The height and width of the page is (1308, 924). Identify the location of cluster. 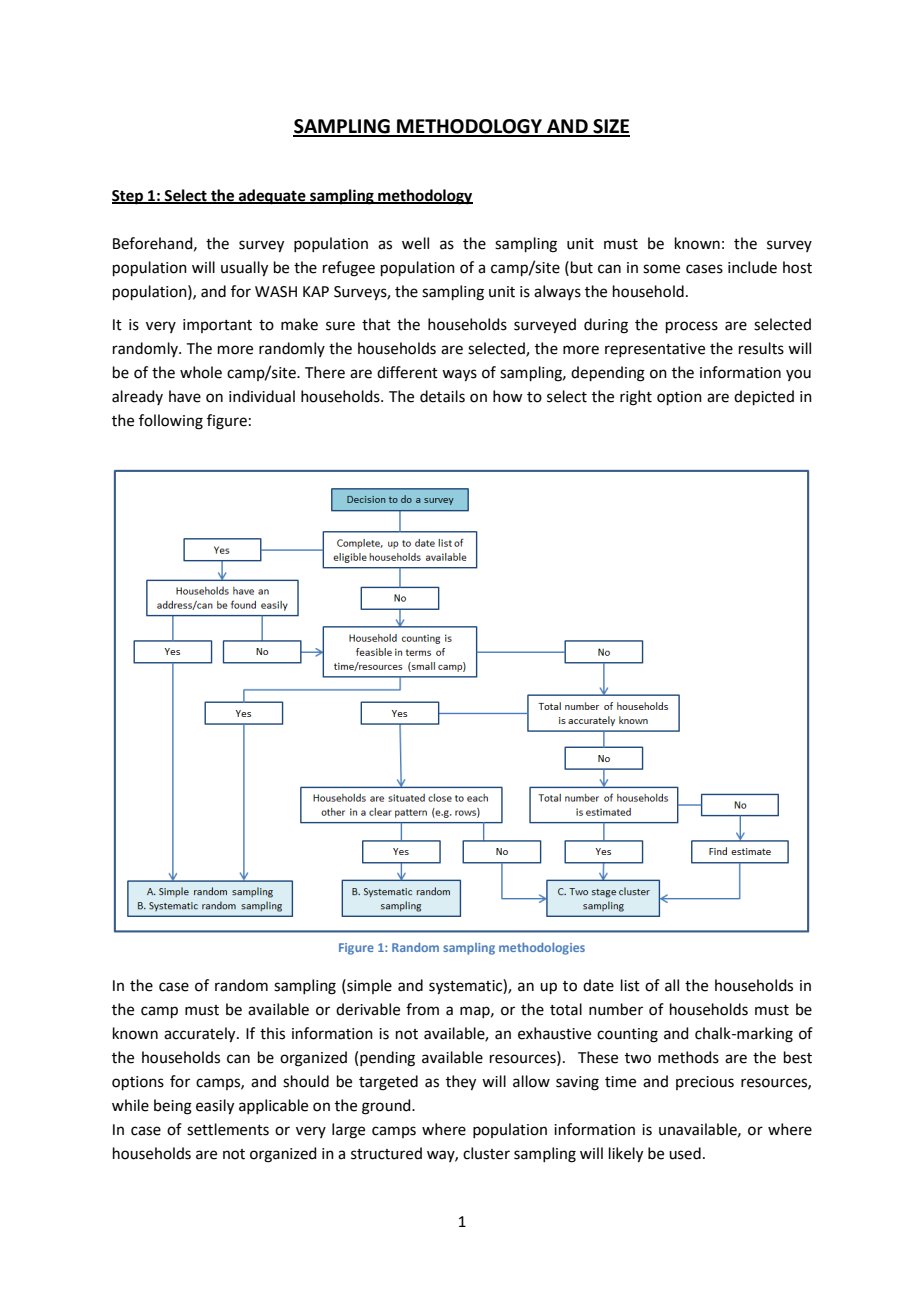
(486, 1153).
